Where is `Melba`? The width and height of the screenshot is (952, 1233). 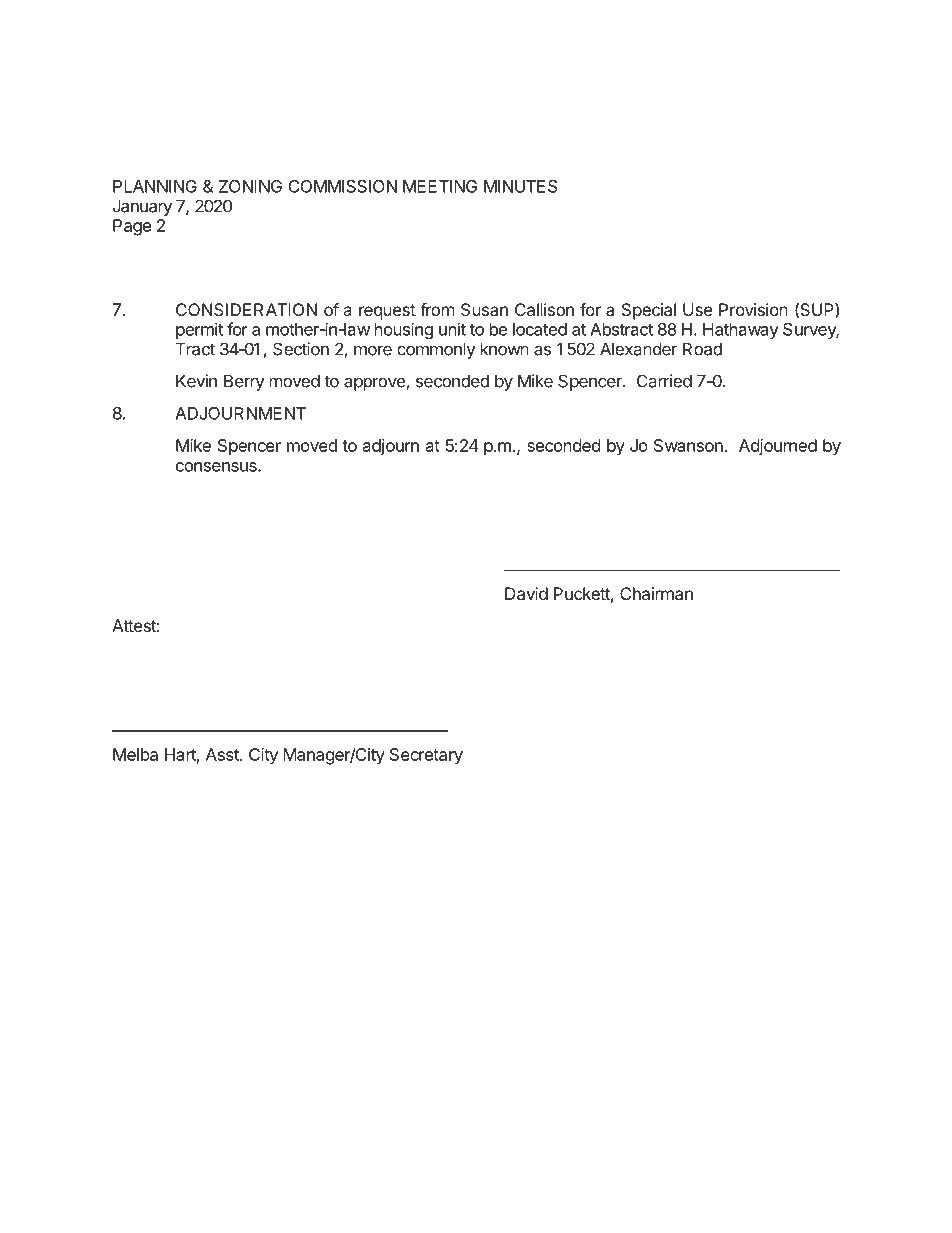
Melba is located at coordinates (135, 754).
